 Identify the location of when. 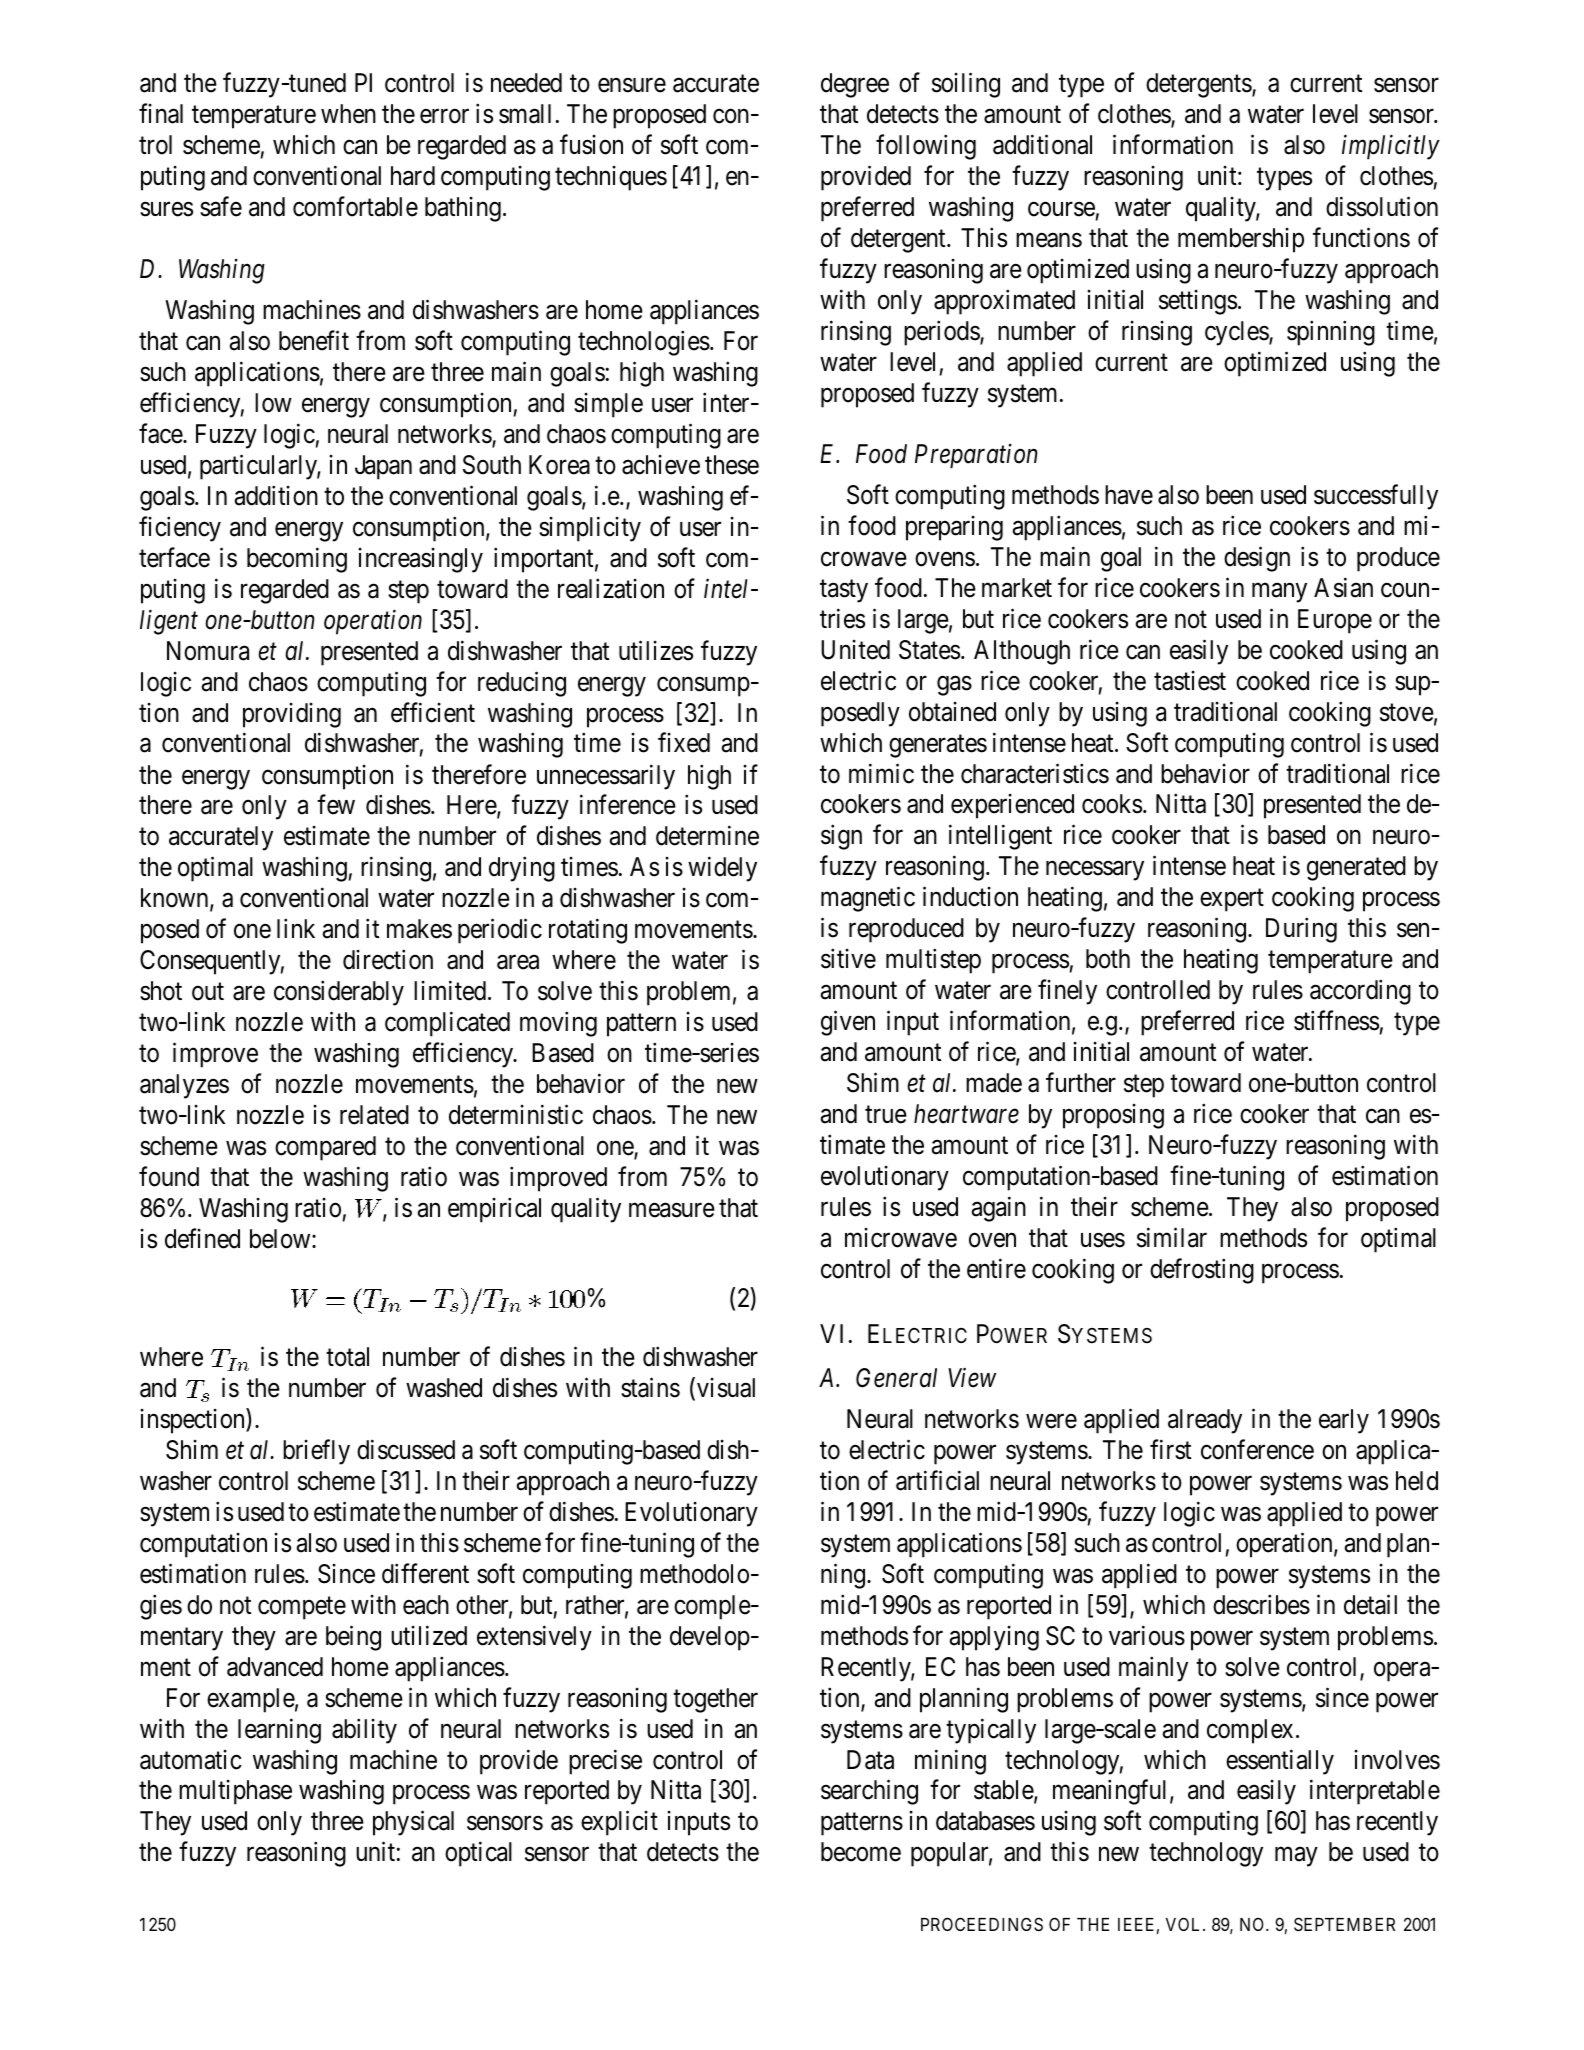
(348, 114).
